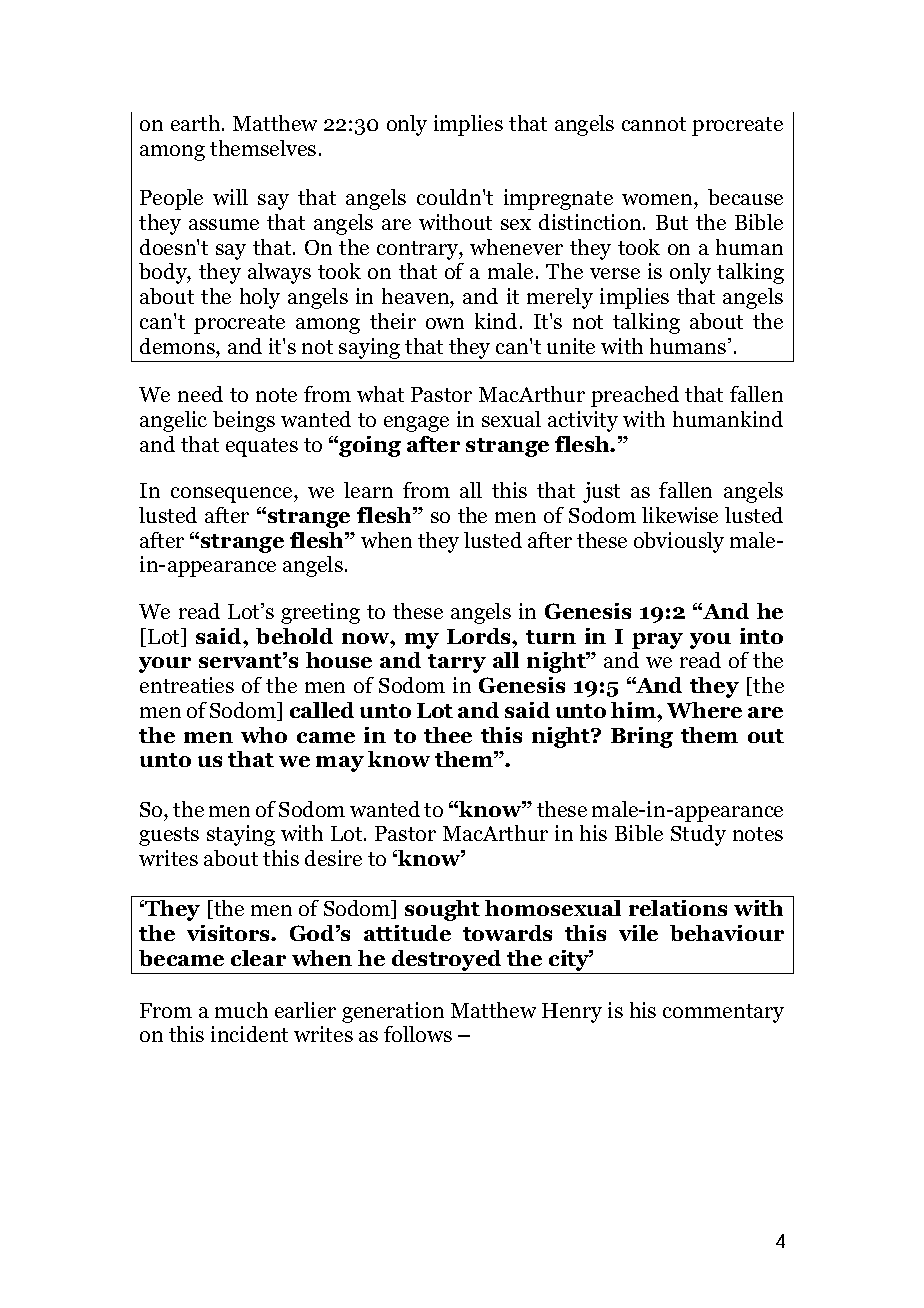 This image has width=924, height=1308. What do you see at coordinates (558, 199) in the image?
I see `impregnate` at bounding box center [558, 199].
